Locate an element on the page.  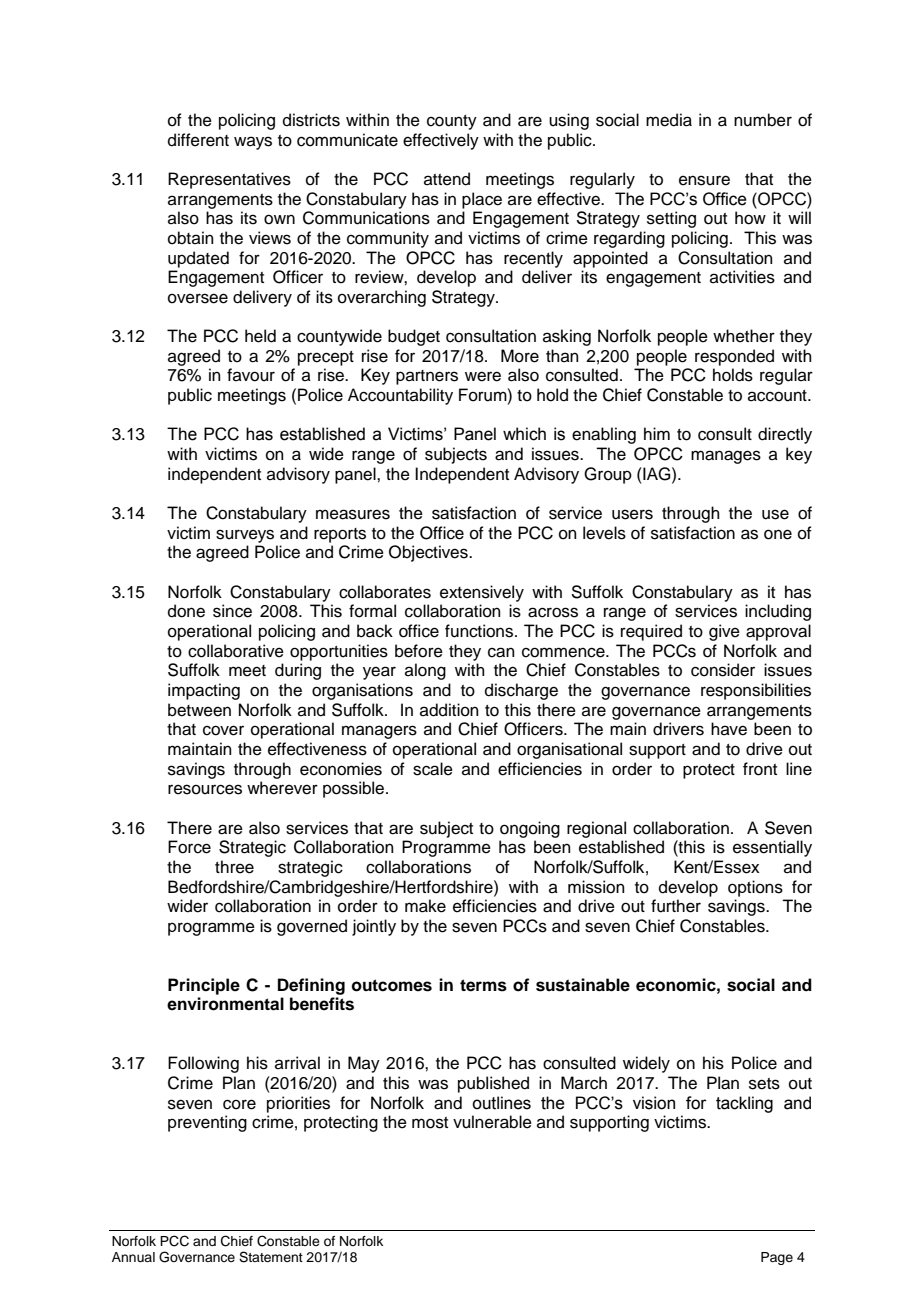
attend is located at coordinates (447, 179).
